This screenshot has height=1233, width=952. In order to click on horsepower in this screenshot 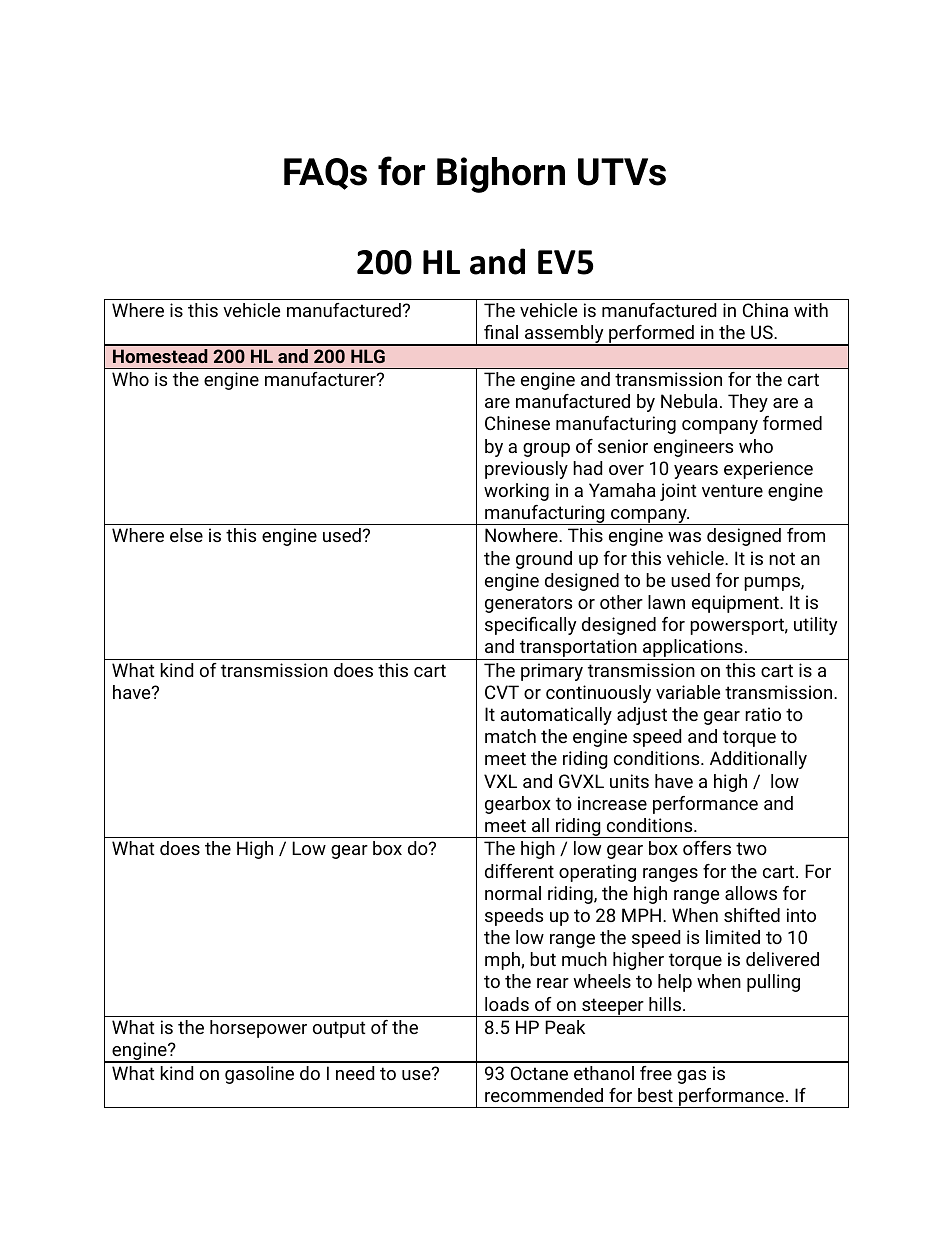, I will do `click(258, 1029)`.
